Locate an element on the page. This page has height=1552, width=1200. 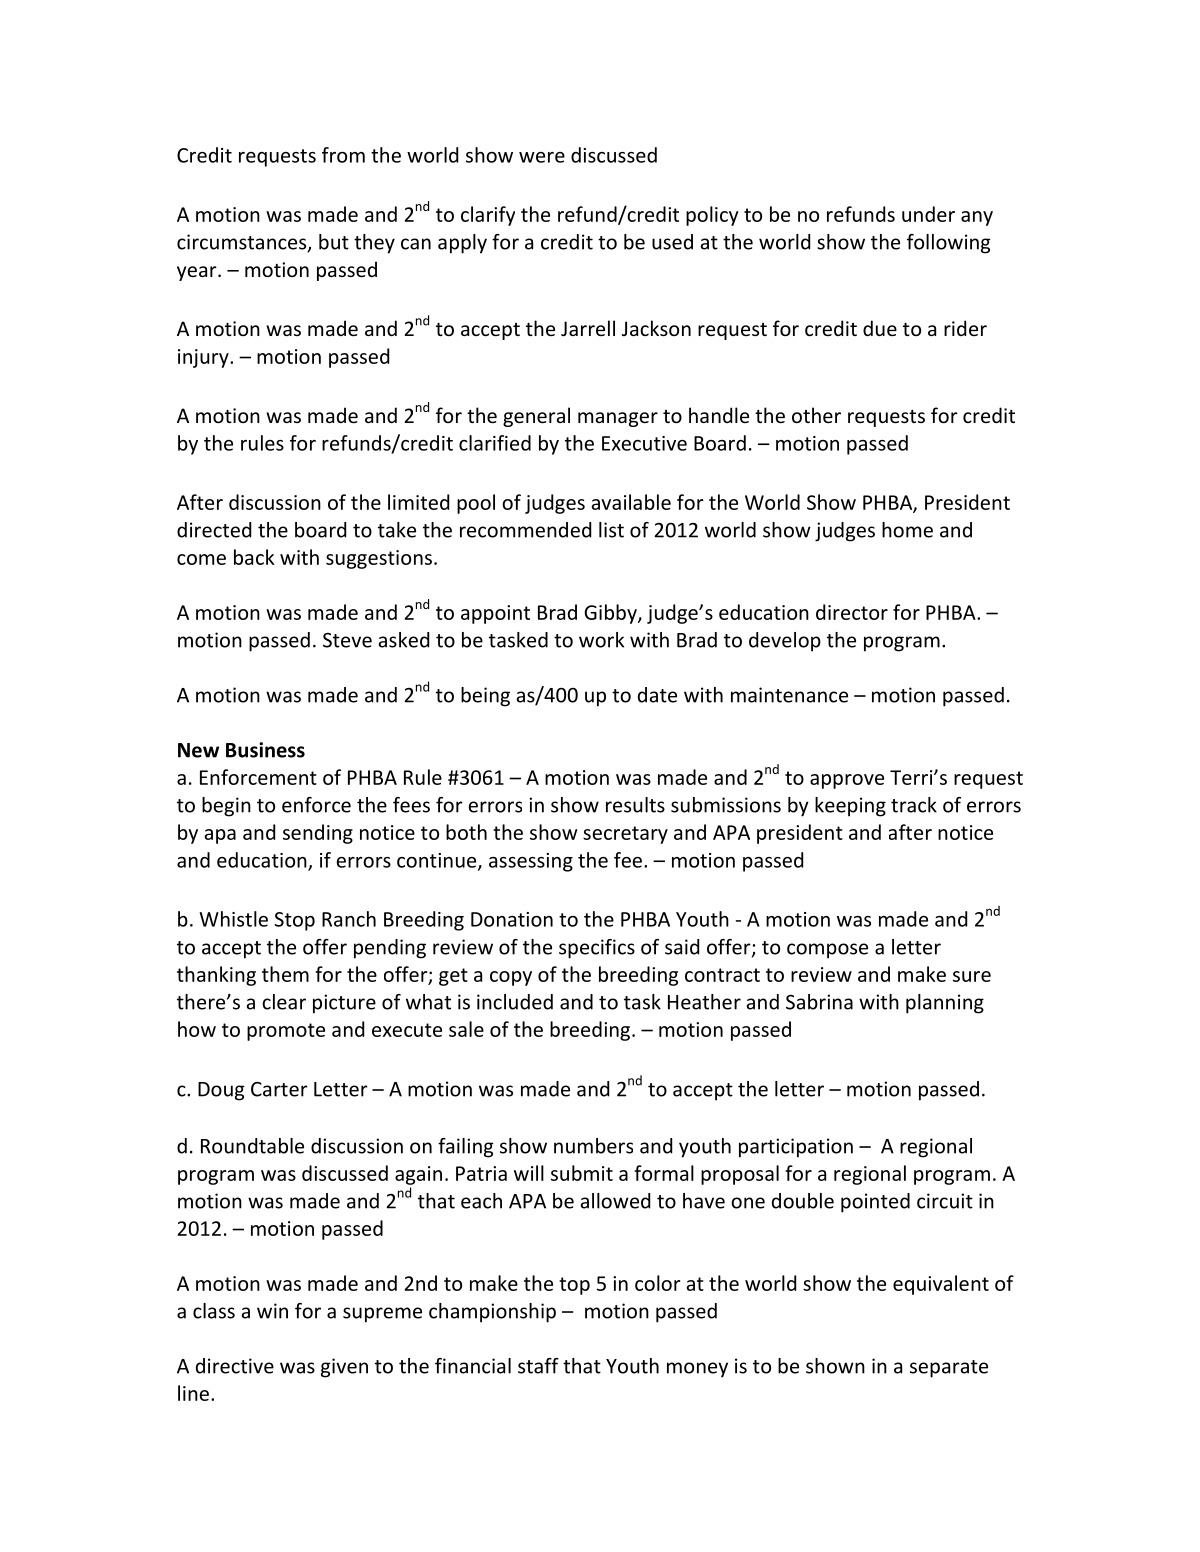
participation is located at coordinates (796, 1148).
